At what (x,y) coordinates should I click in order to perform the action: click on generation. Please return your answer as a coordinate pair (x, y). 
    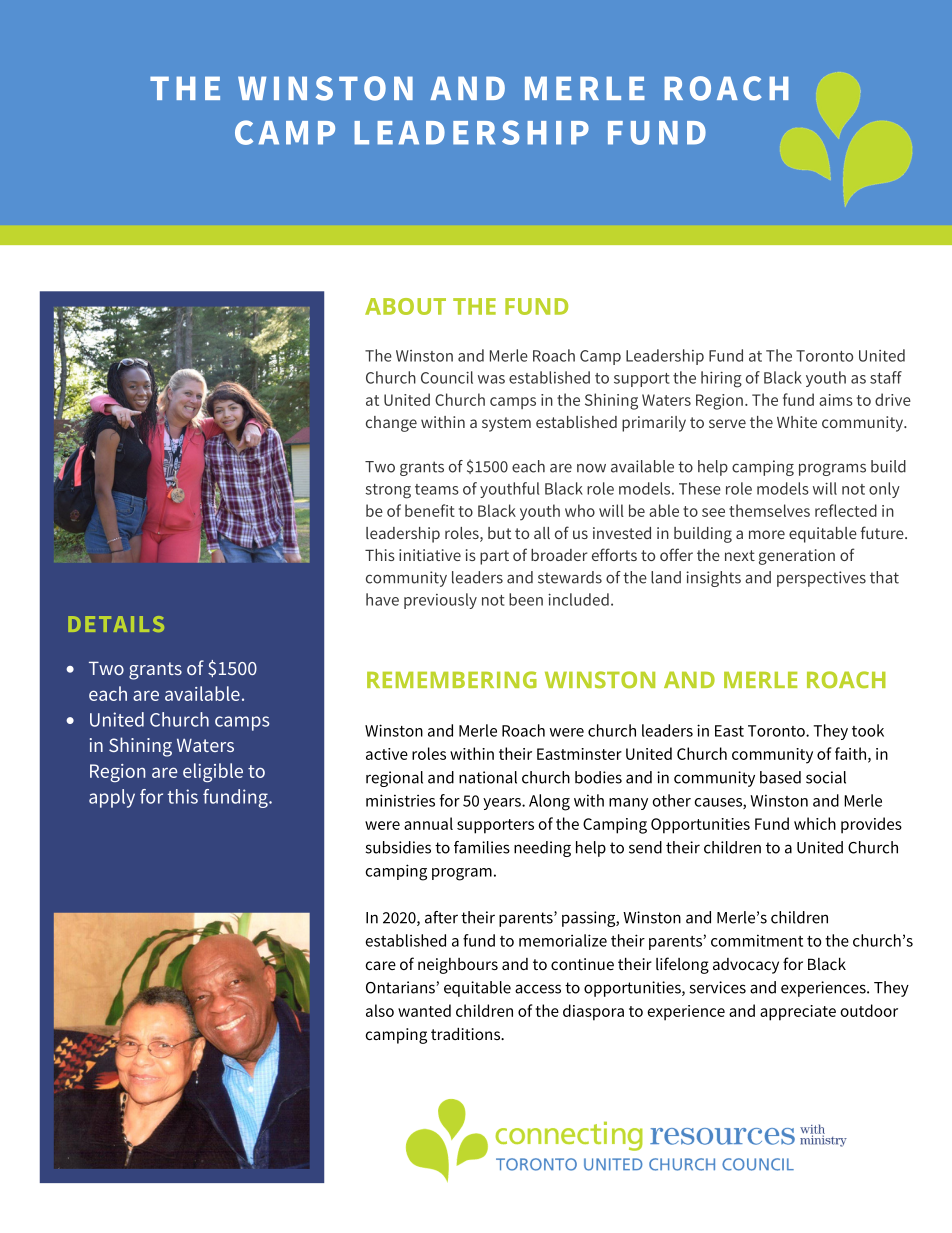
    Looking at the image, I should click on (797, 557).
